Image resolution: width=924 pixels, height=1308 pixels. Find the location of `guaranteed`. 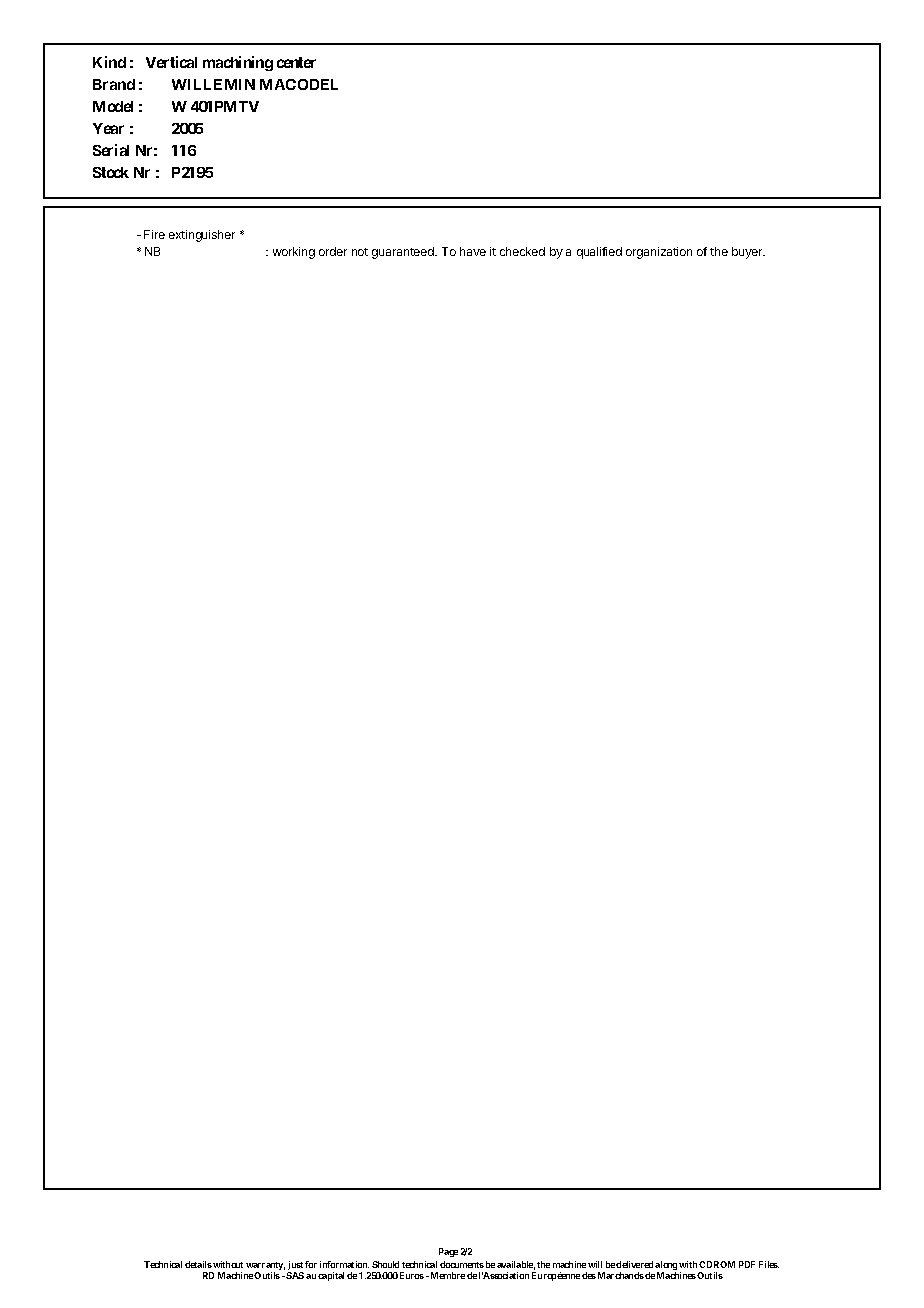

guaranteed is located at coordinates (404, 253).
